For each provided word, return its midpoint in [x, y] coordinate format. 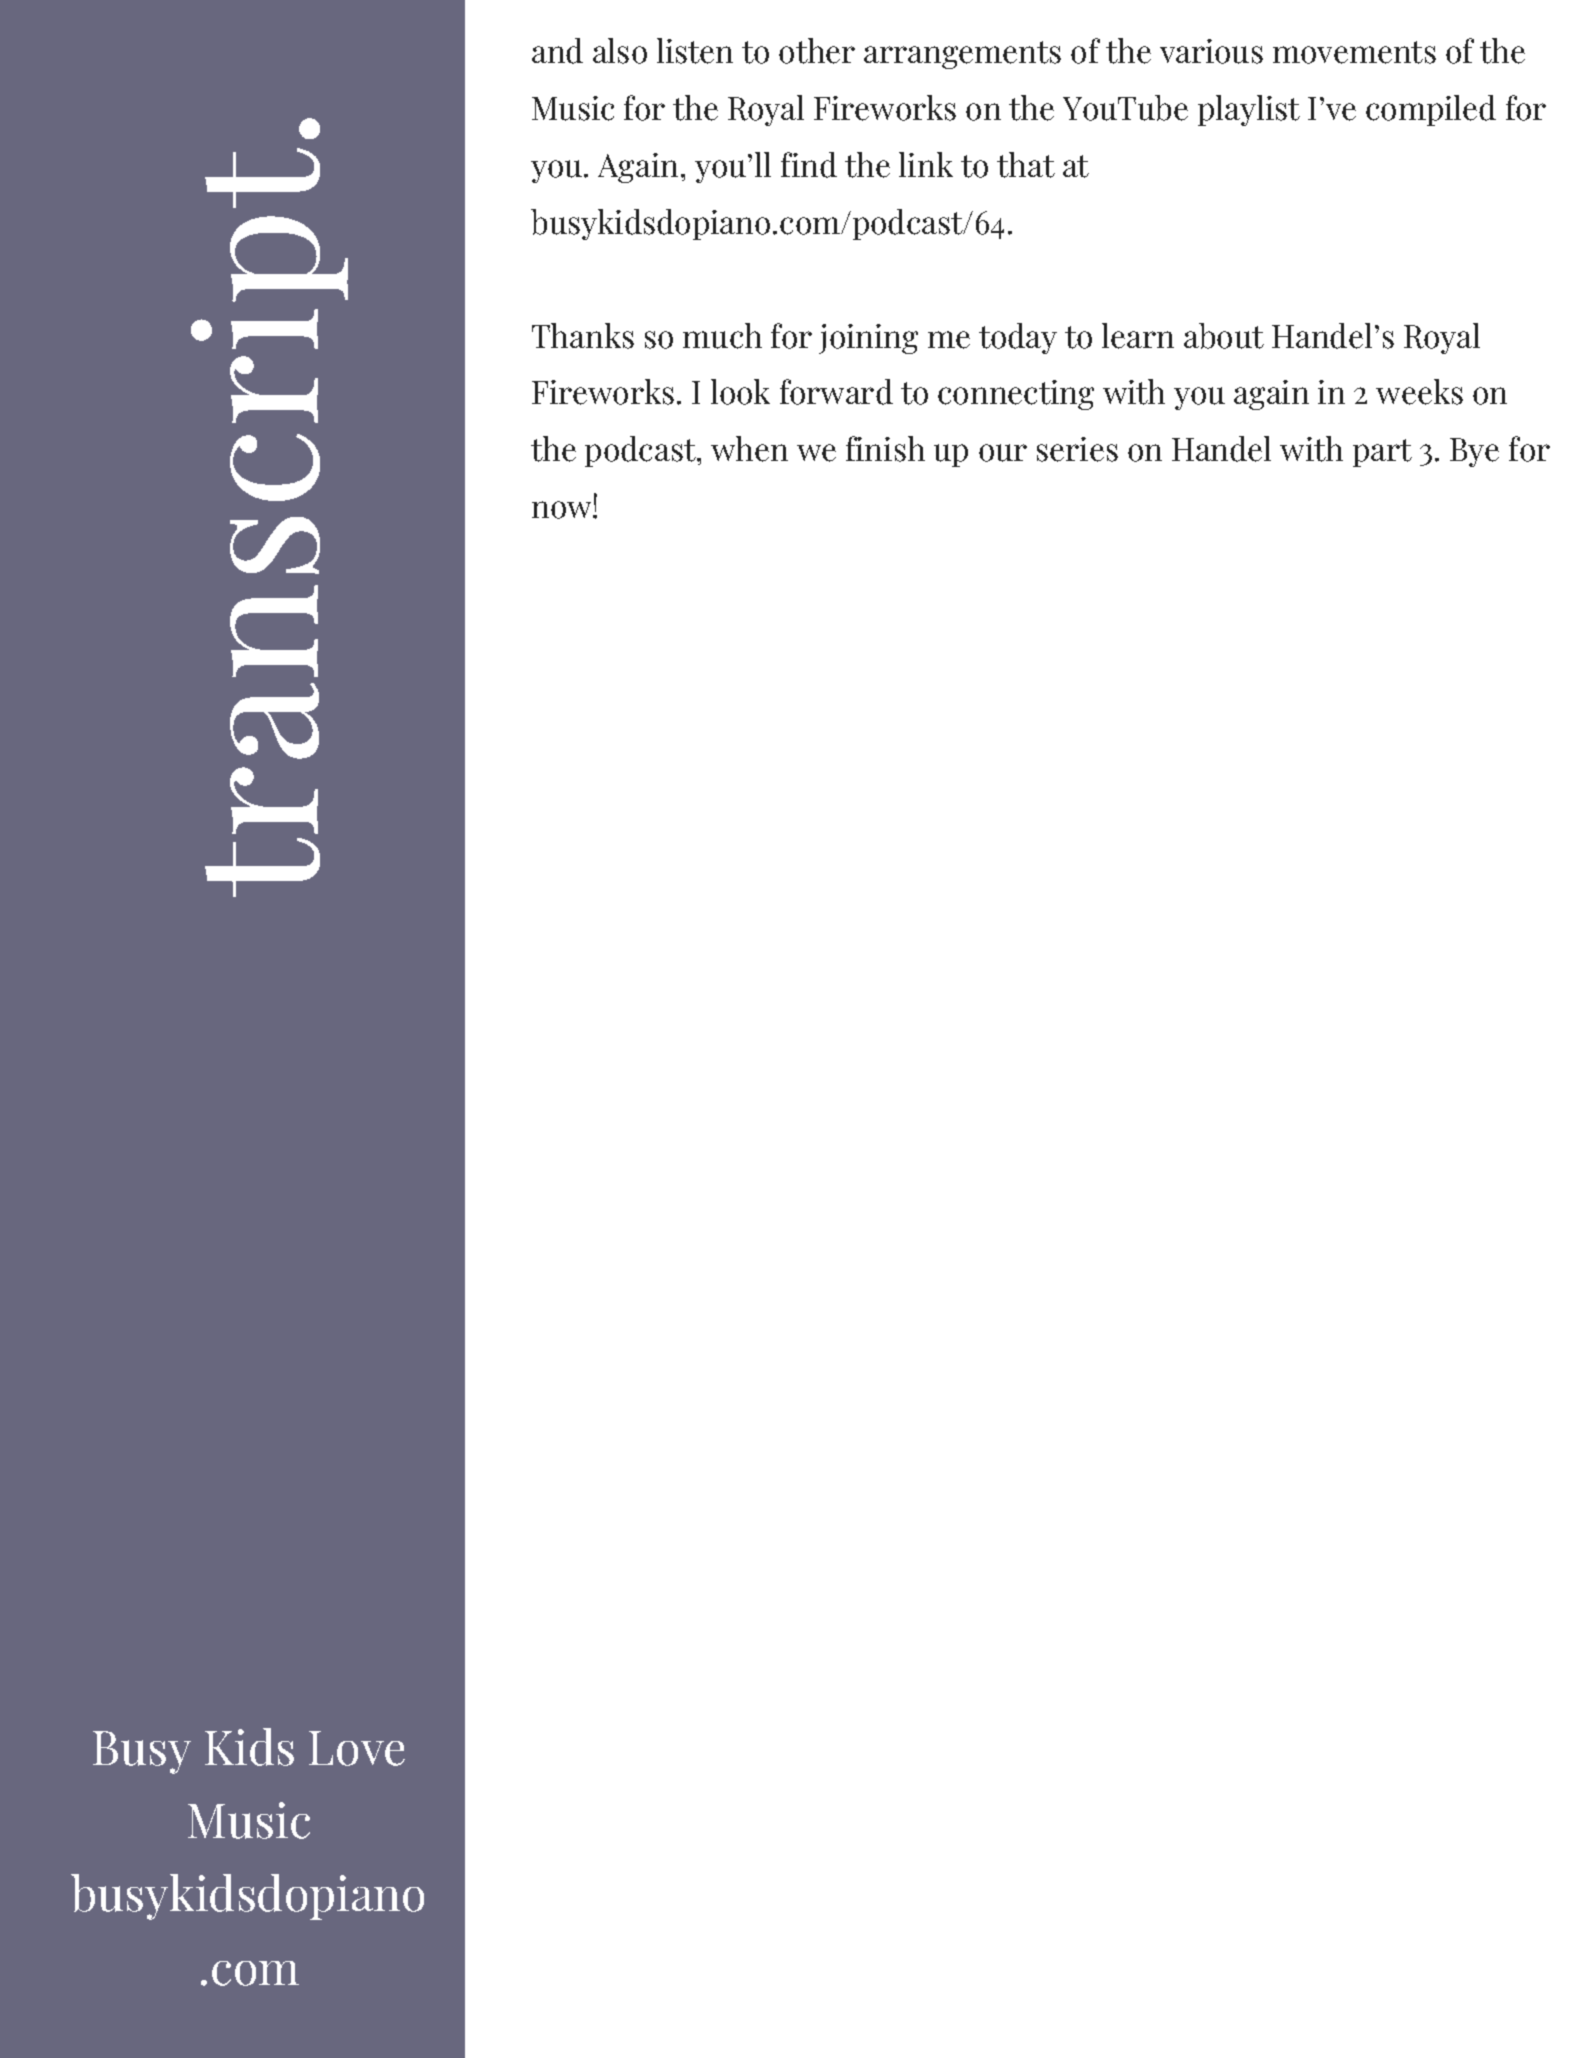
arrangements [962, 55]
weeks [1419, 392]
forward [836, 392]
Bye [1474, 452]
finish [885, 449]
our [1003, 453]
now [563, 510]
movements [1354, 52]
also [620, 51]
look [740, 392]
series [1077, 449]
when [749, 449]
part [1382, 453]
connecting [1016, 395]
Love [357, 1748]
